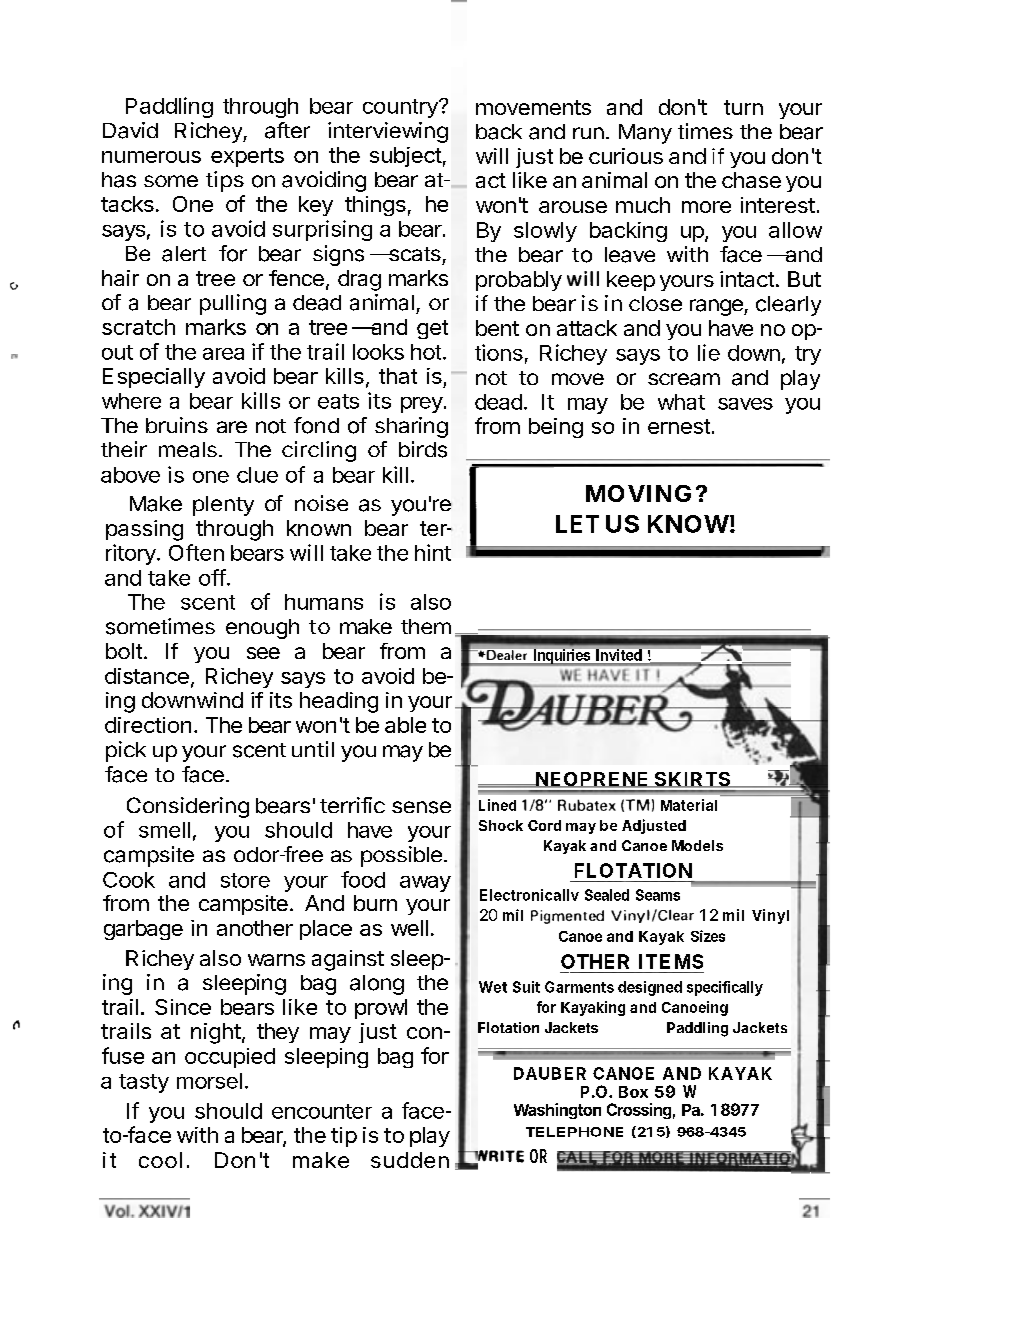 This screenshot has height=1334, width=1031. What do you see at coordinates (188, 450) in the screenshot?
I see `meals` at bounding box center [188, 450].
